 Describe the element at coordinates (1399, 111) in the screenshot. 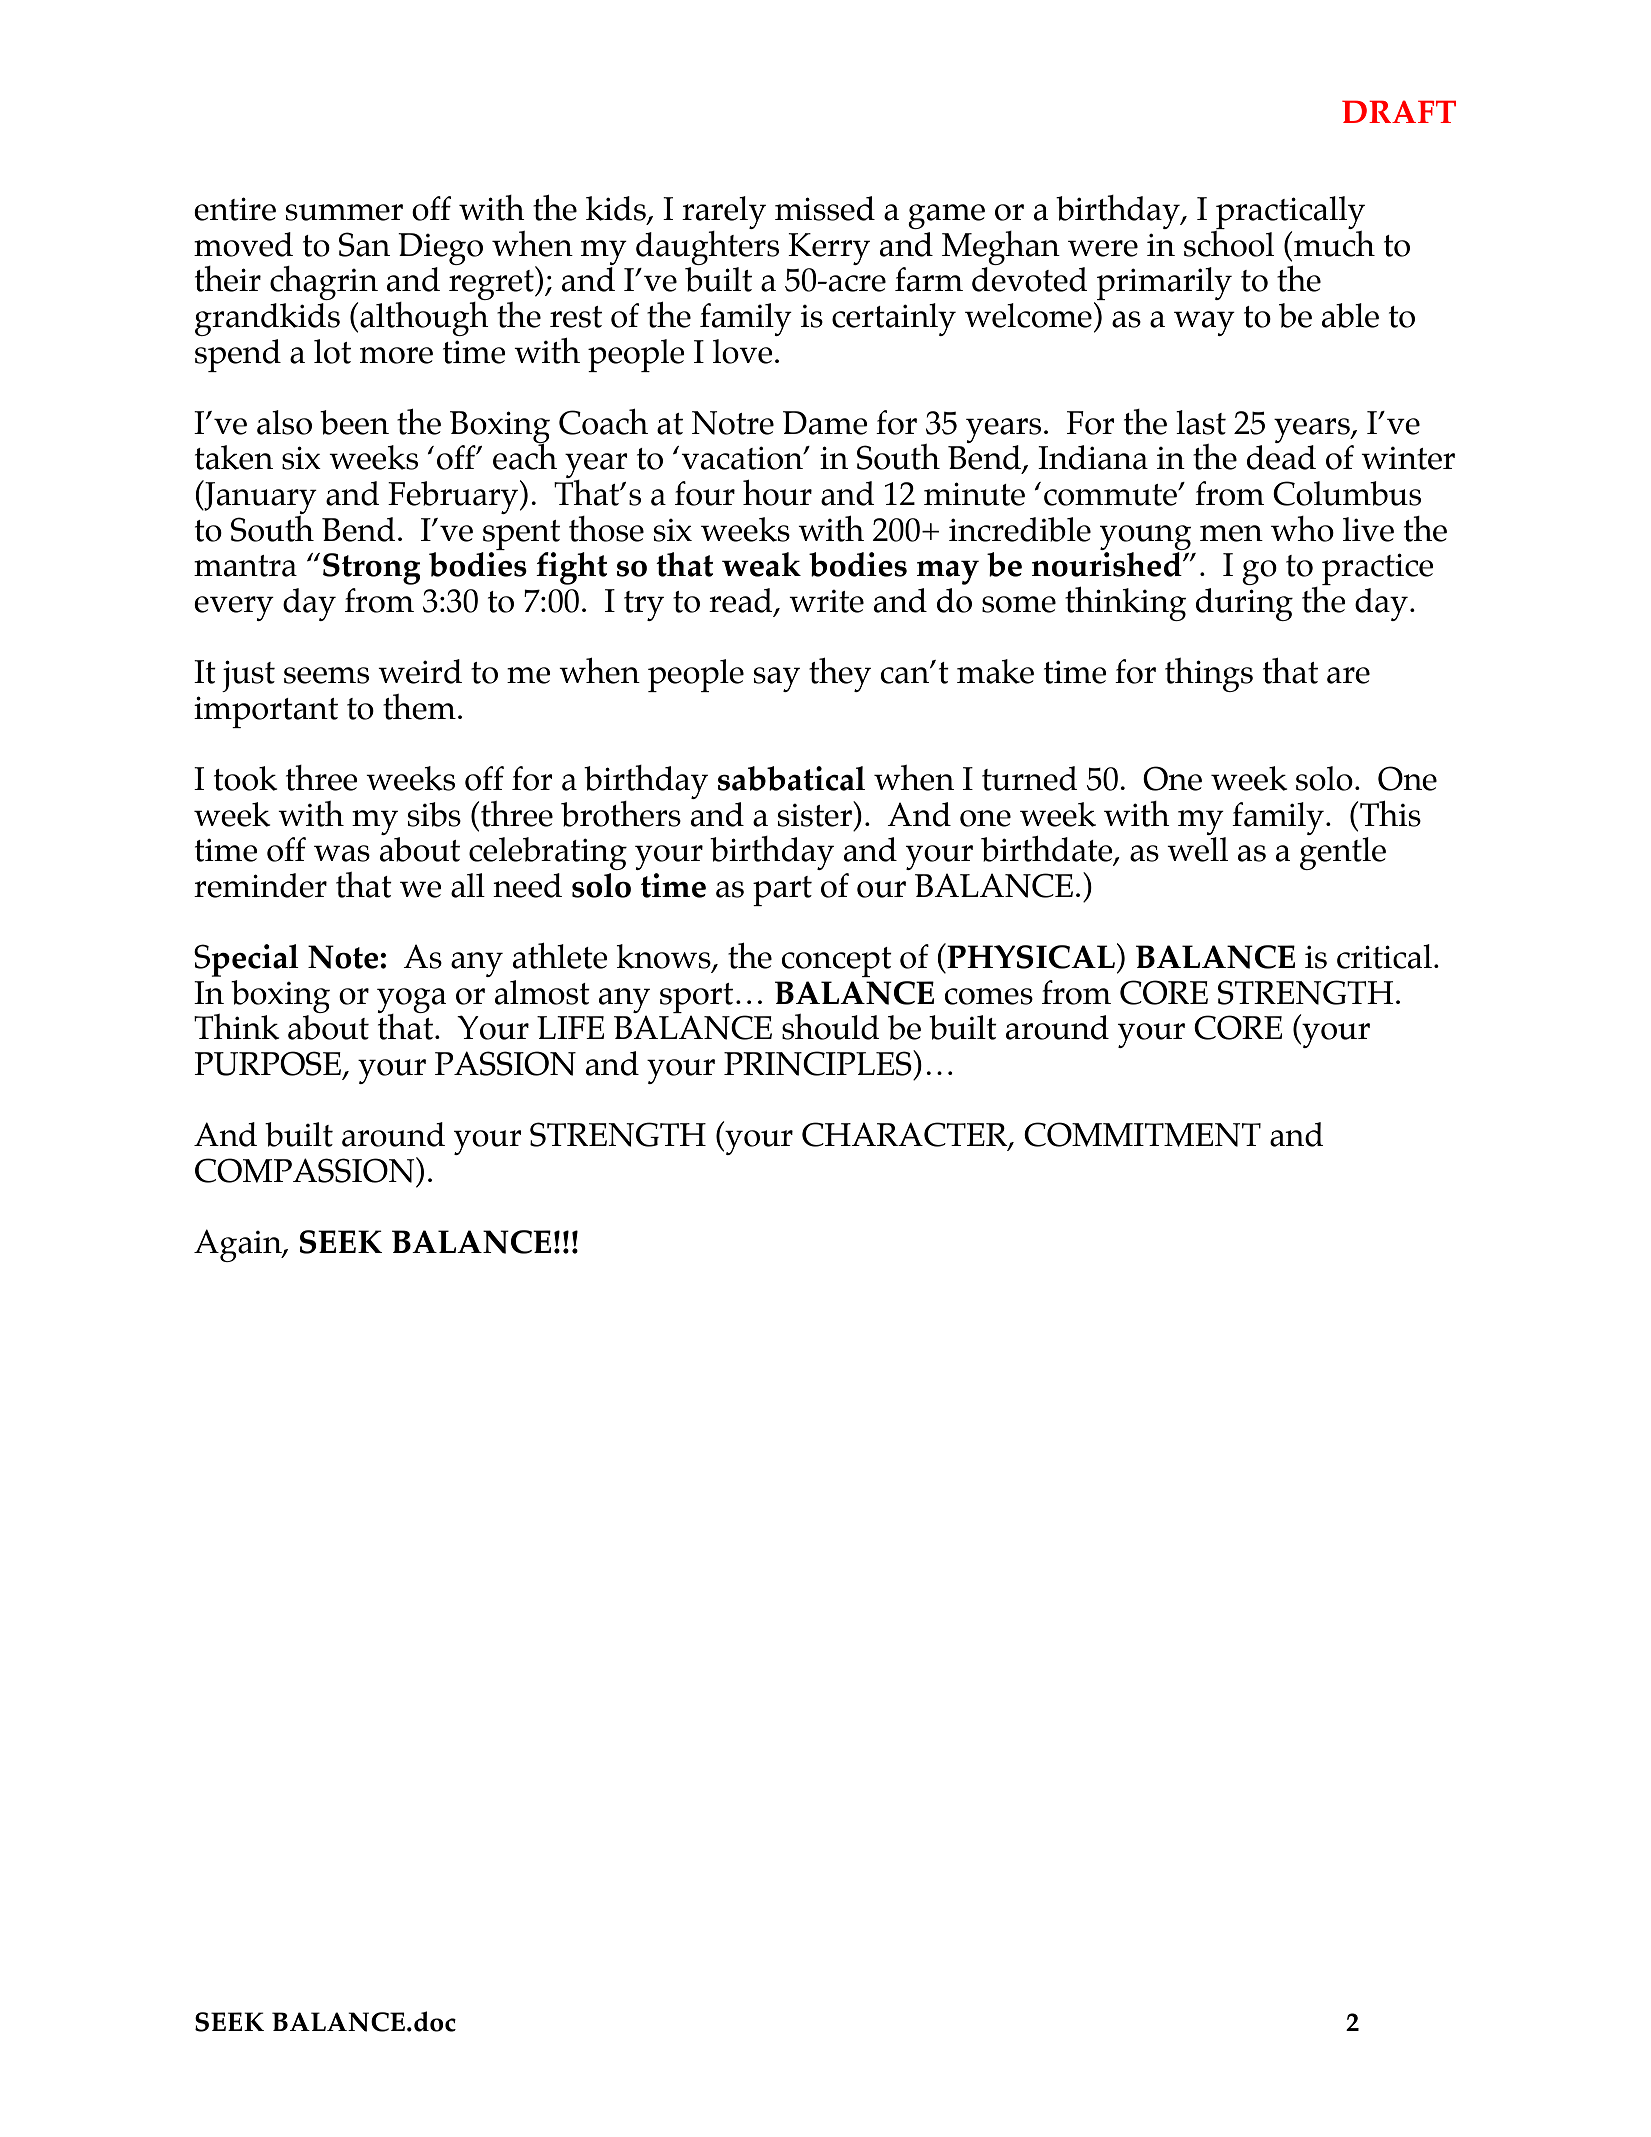

I see `DRAFT` at that location.
